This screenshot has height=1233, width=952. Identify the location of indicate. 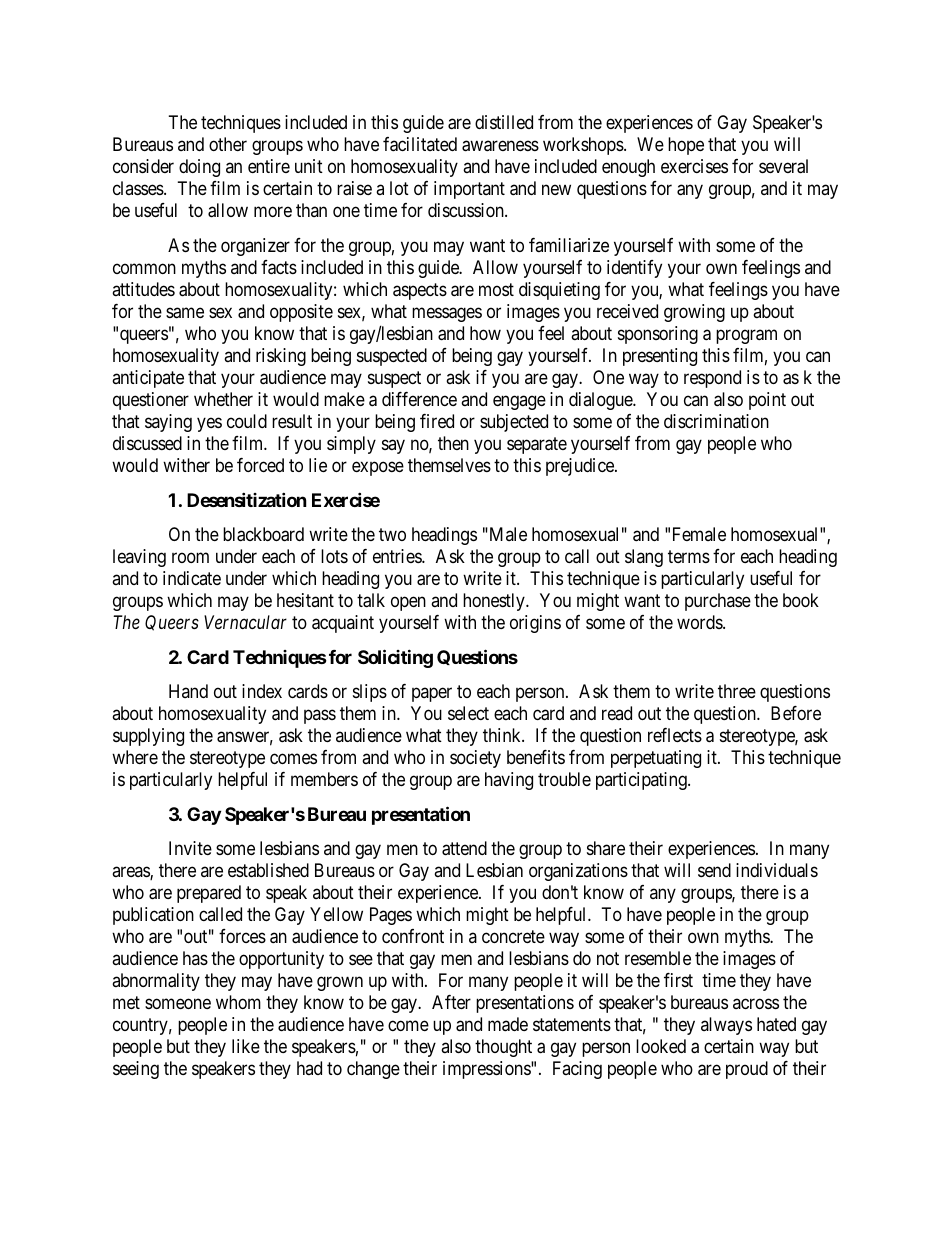
(192, 578).
